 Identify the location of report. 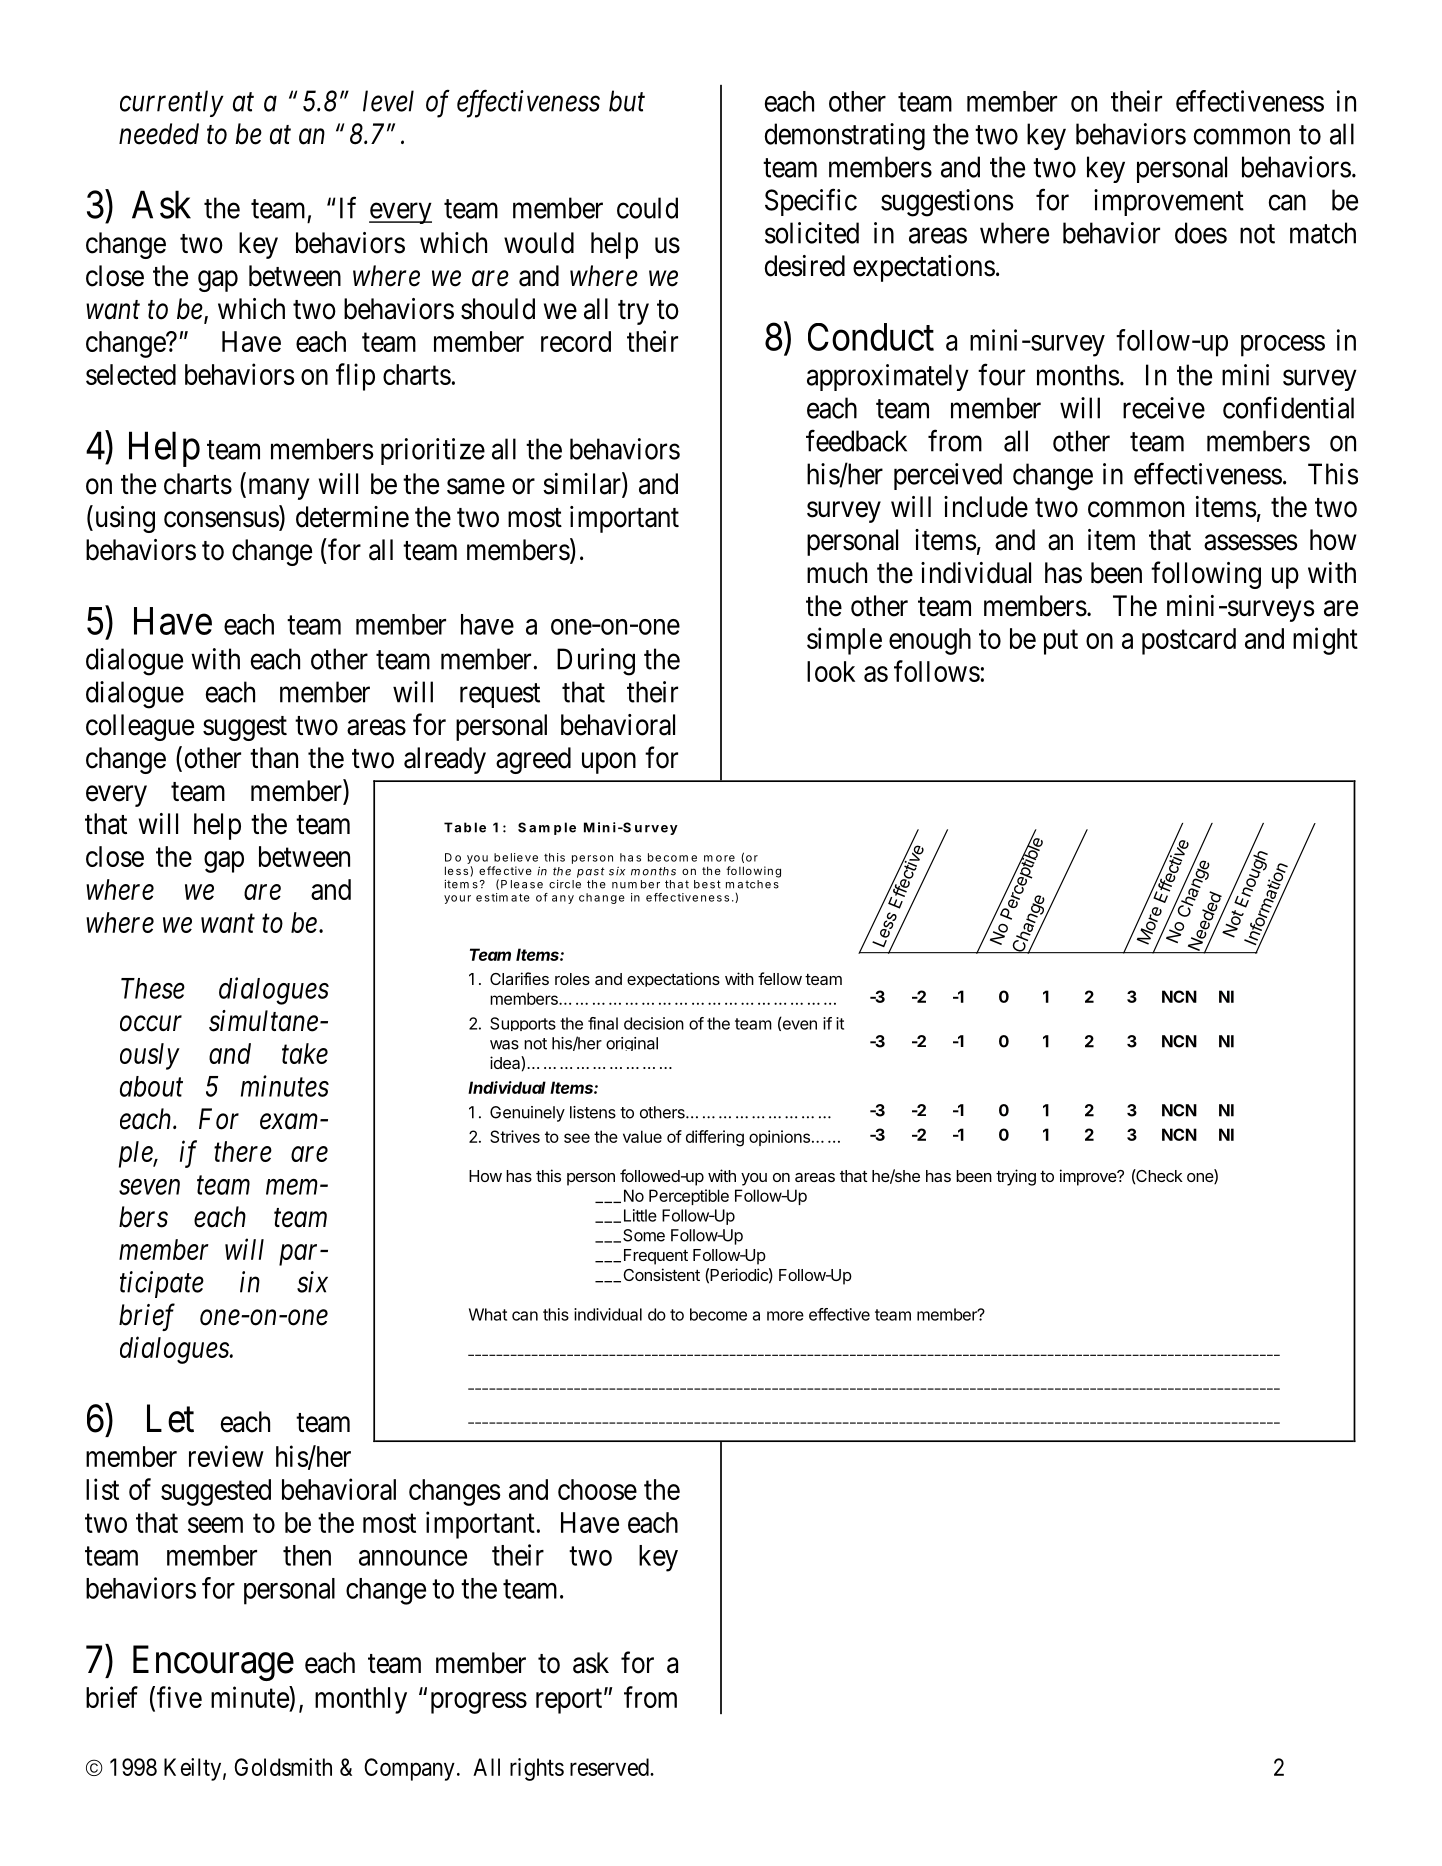
(570, 1701).
